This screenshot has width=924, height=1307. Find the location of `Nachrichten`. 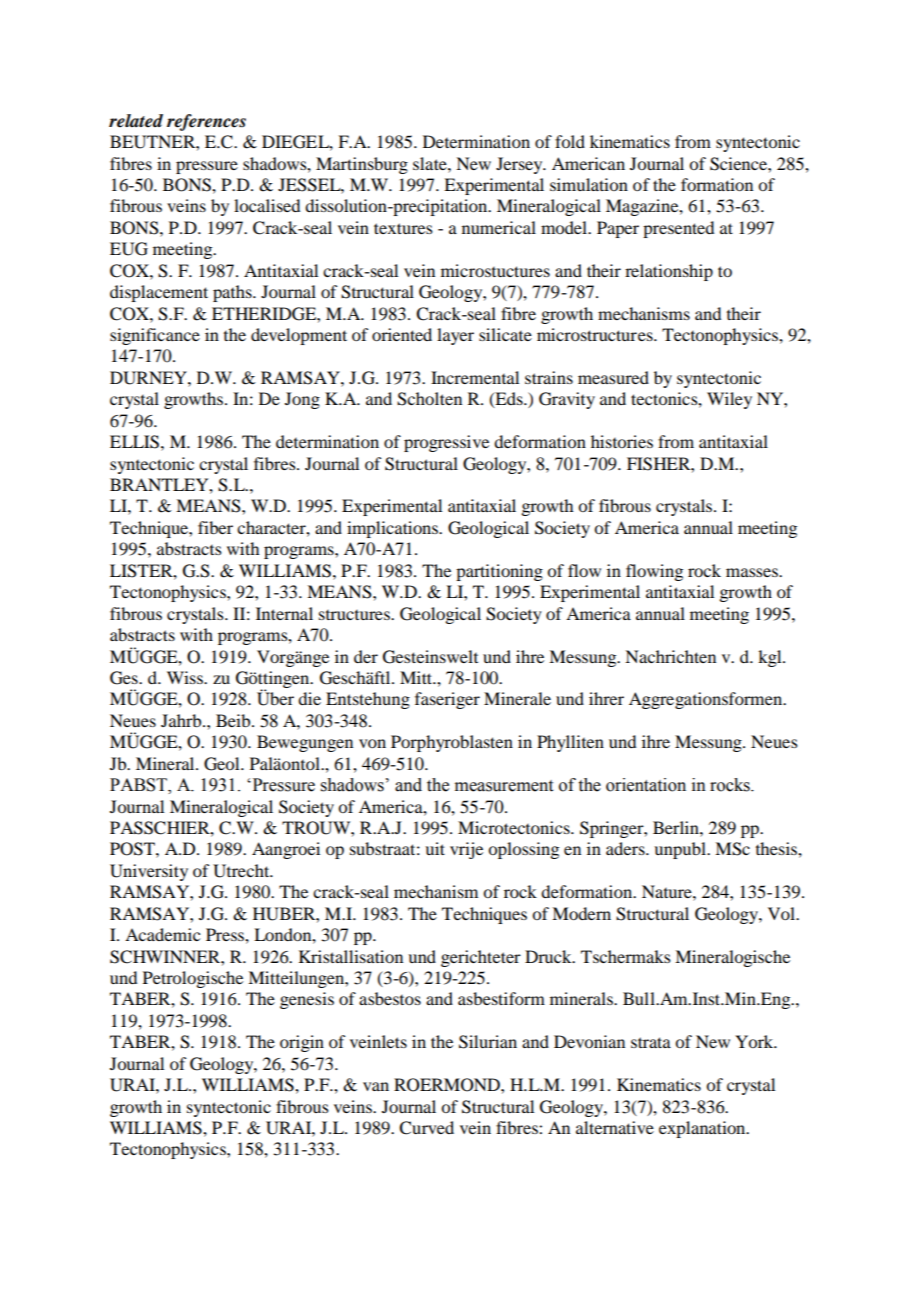

Nachrichten is located at coordinates (670, 656).
